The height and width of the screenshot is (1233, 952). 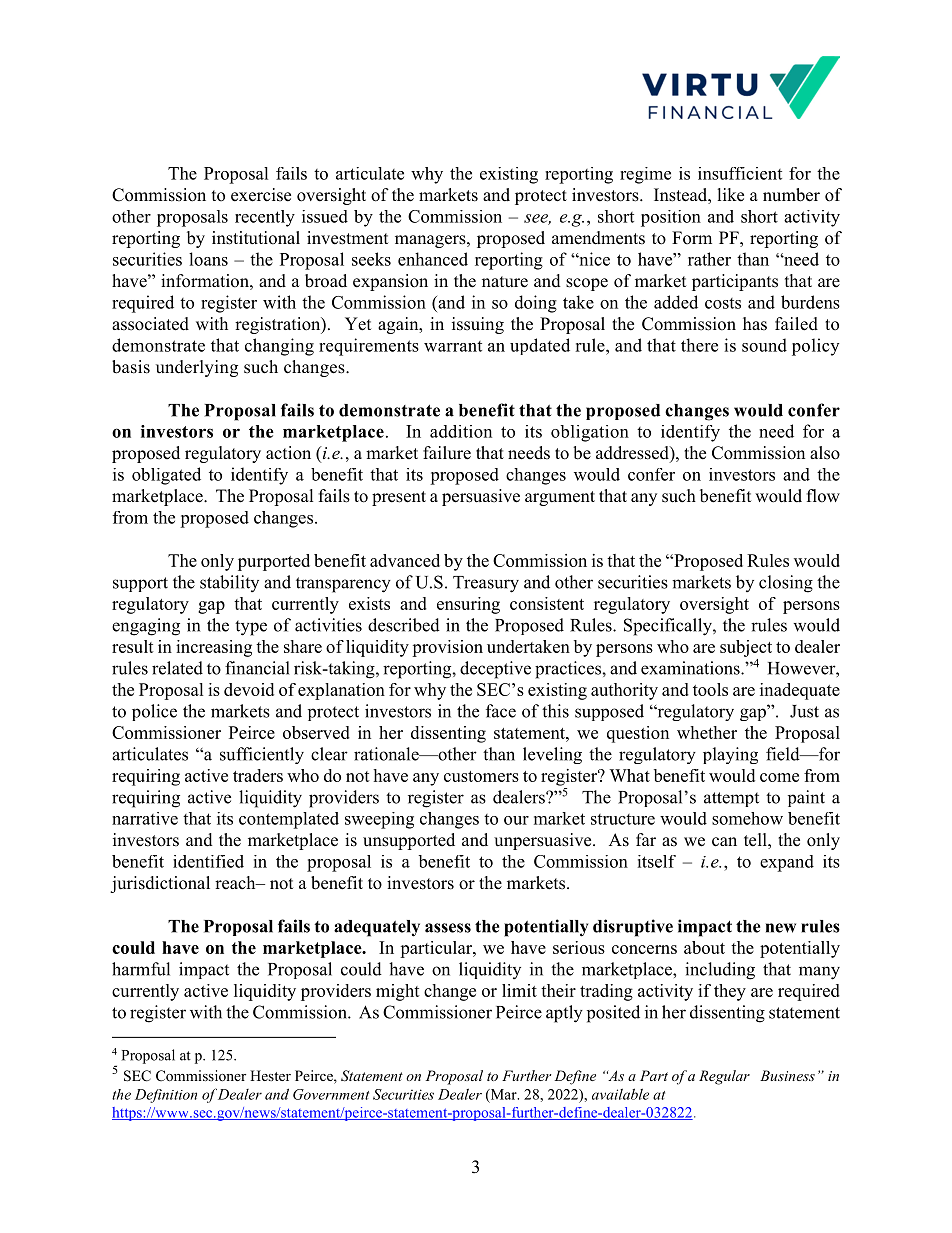 What do you see at coordinates (197, 368) in the screenshot?
I see `underlying` at bounding box center [197, 368].
